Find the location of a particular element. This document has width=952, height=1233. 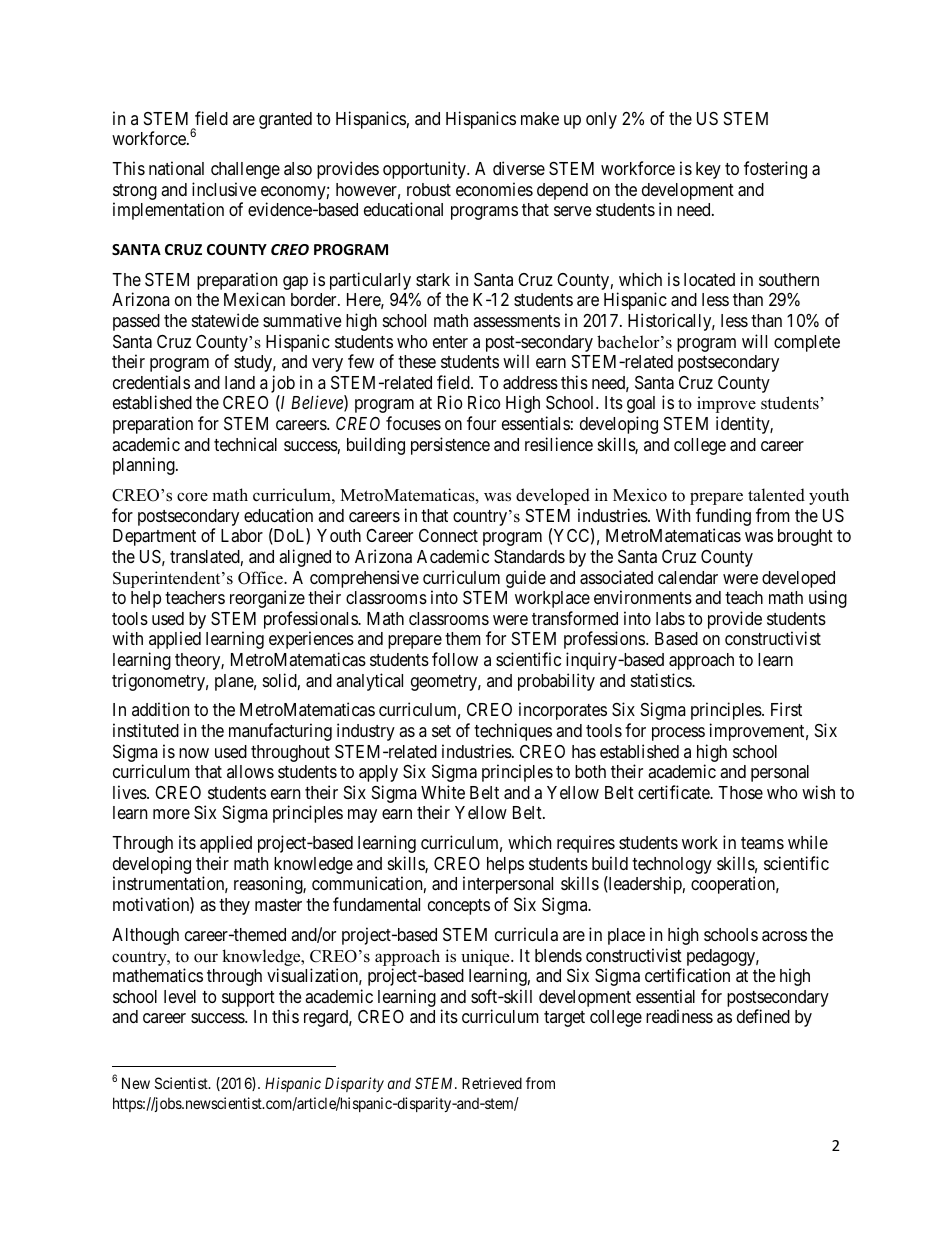

fostering is located at coordinates (775, 170).
